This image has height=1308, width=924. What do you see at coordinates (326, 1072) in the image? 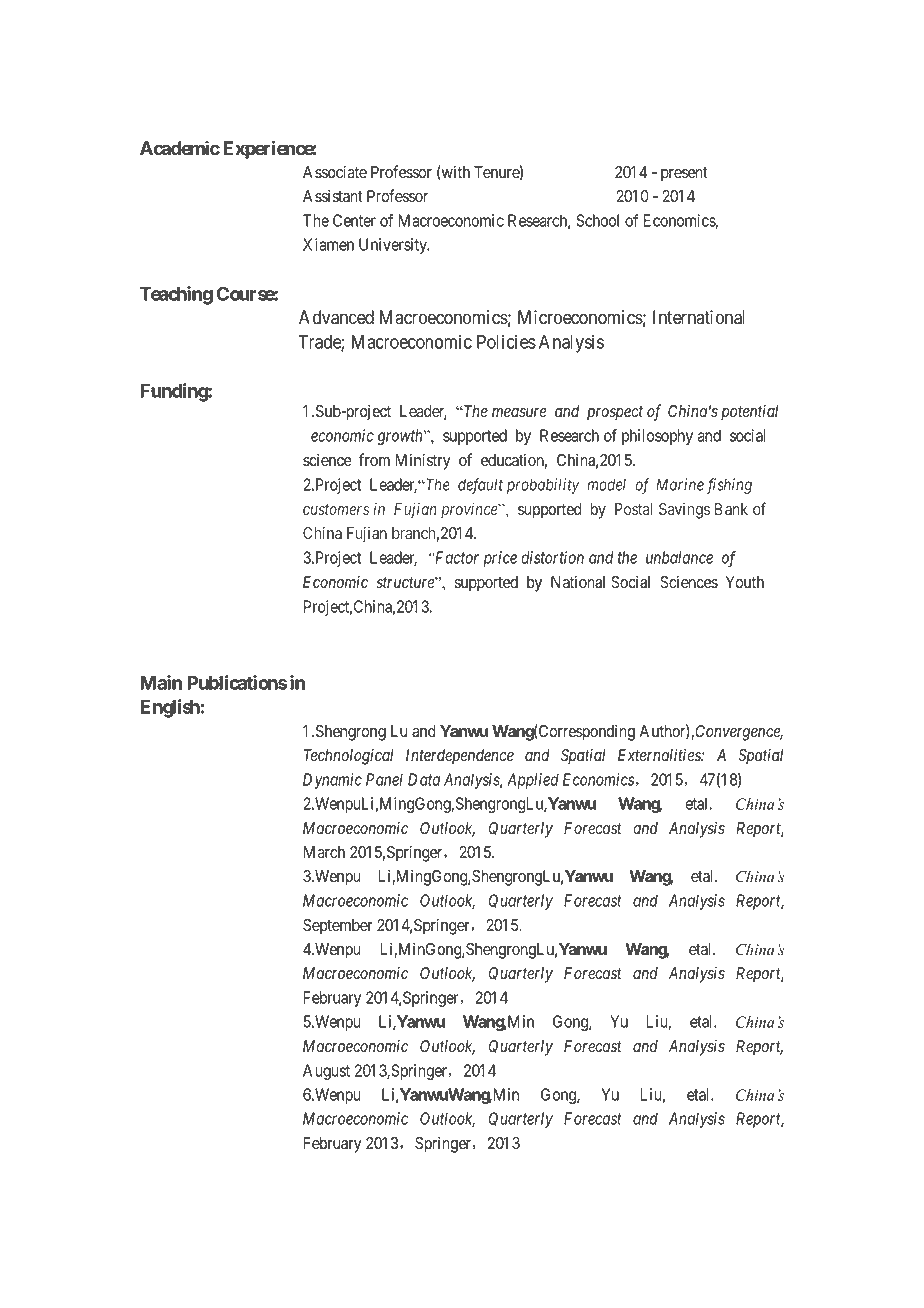
I see `August` at bounding box center [326, 1072].
